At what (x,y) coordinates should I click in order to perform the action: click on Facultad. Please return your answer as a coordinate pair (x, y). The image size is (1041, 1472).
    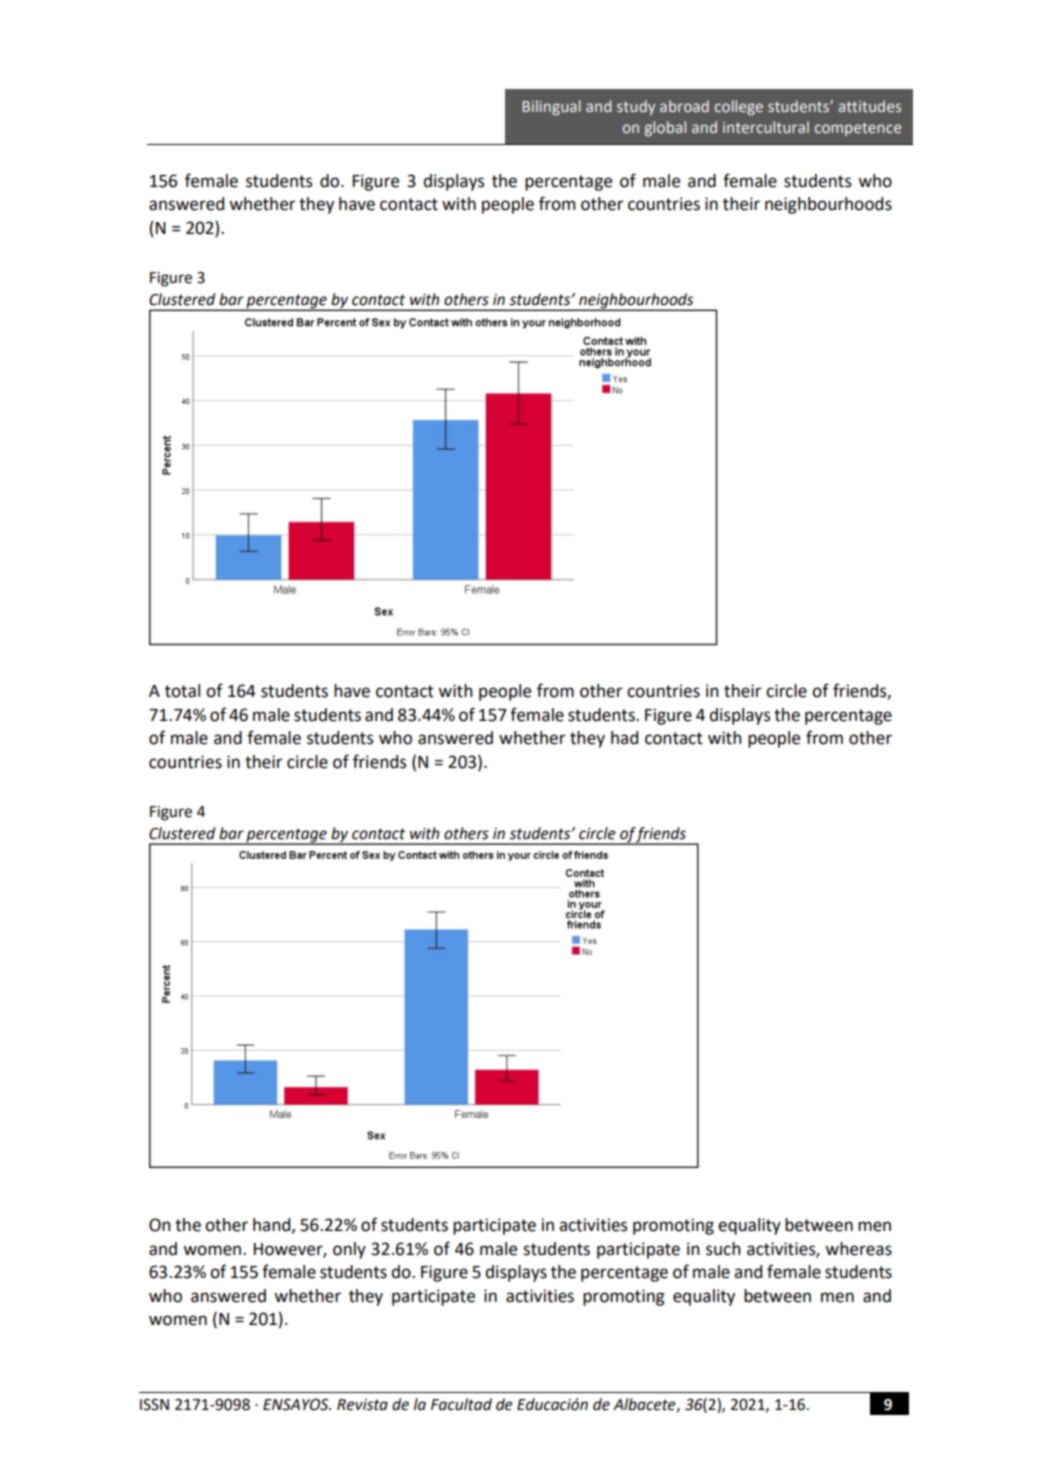
    Looking at the image, I should click on (461, 1404).
